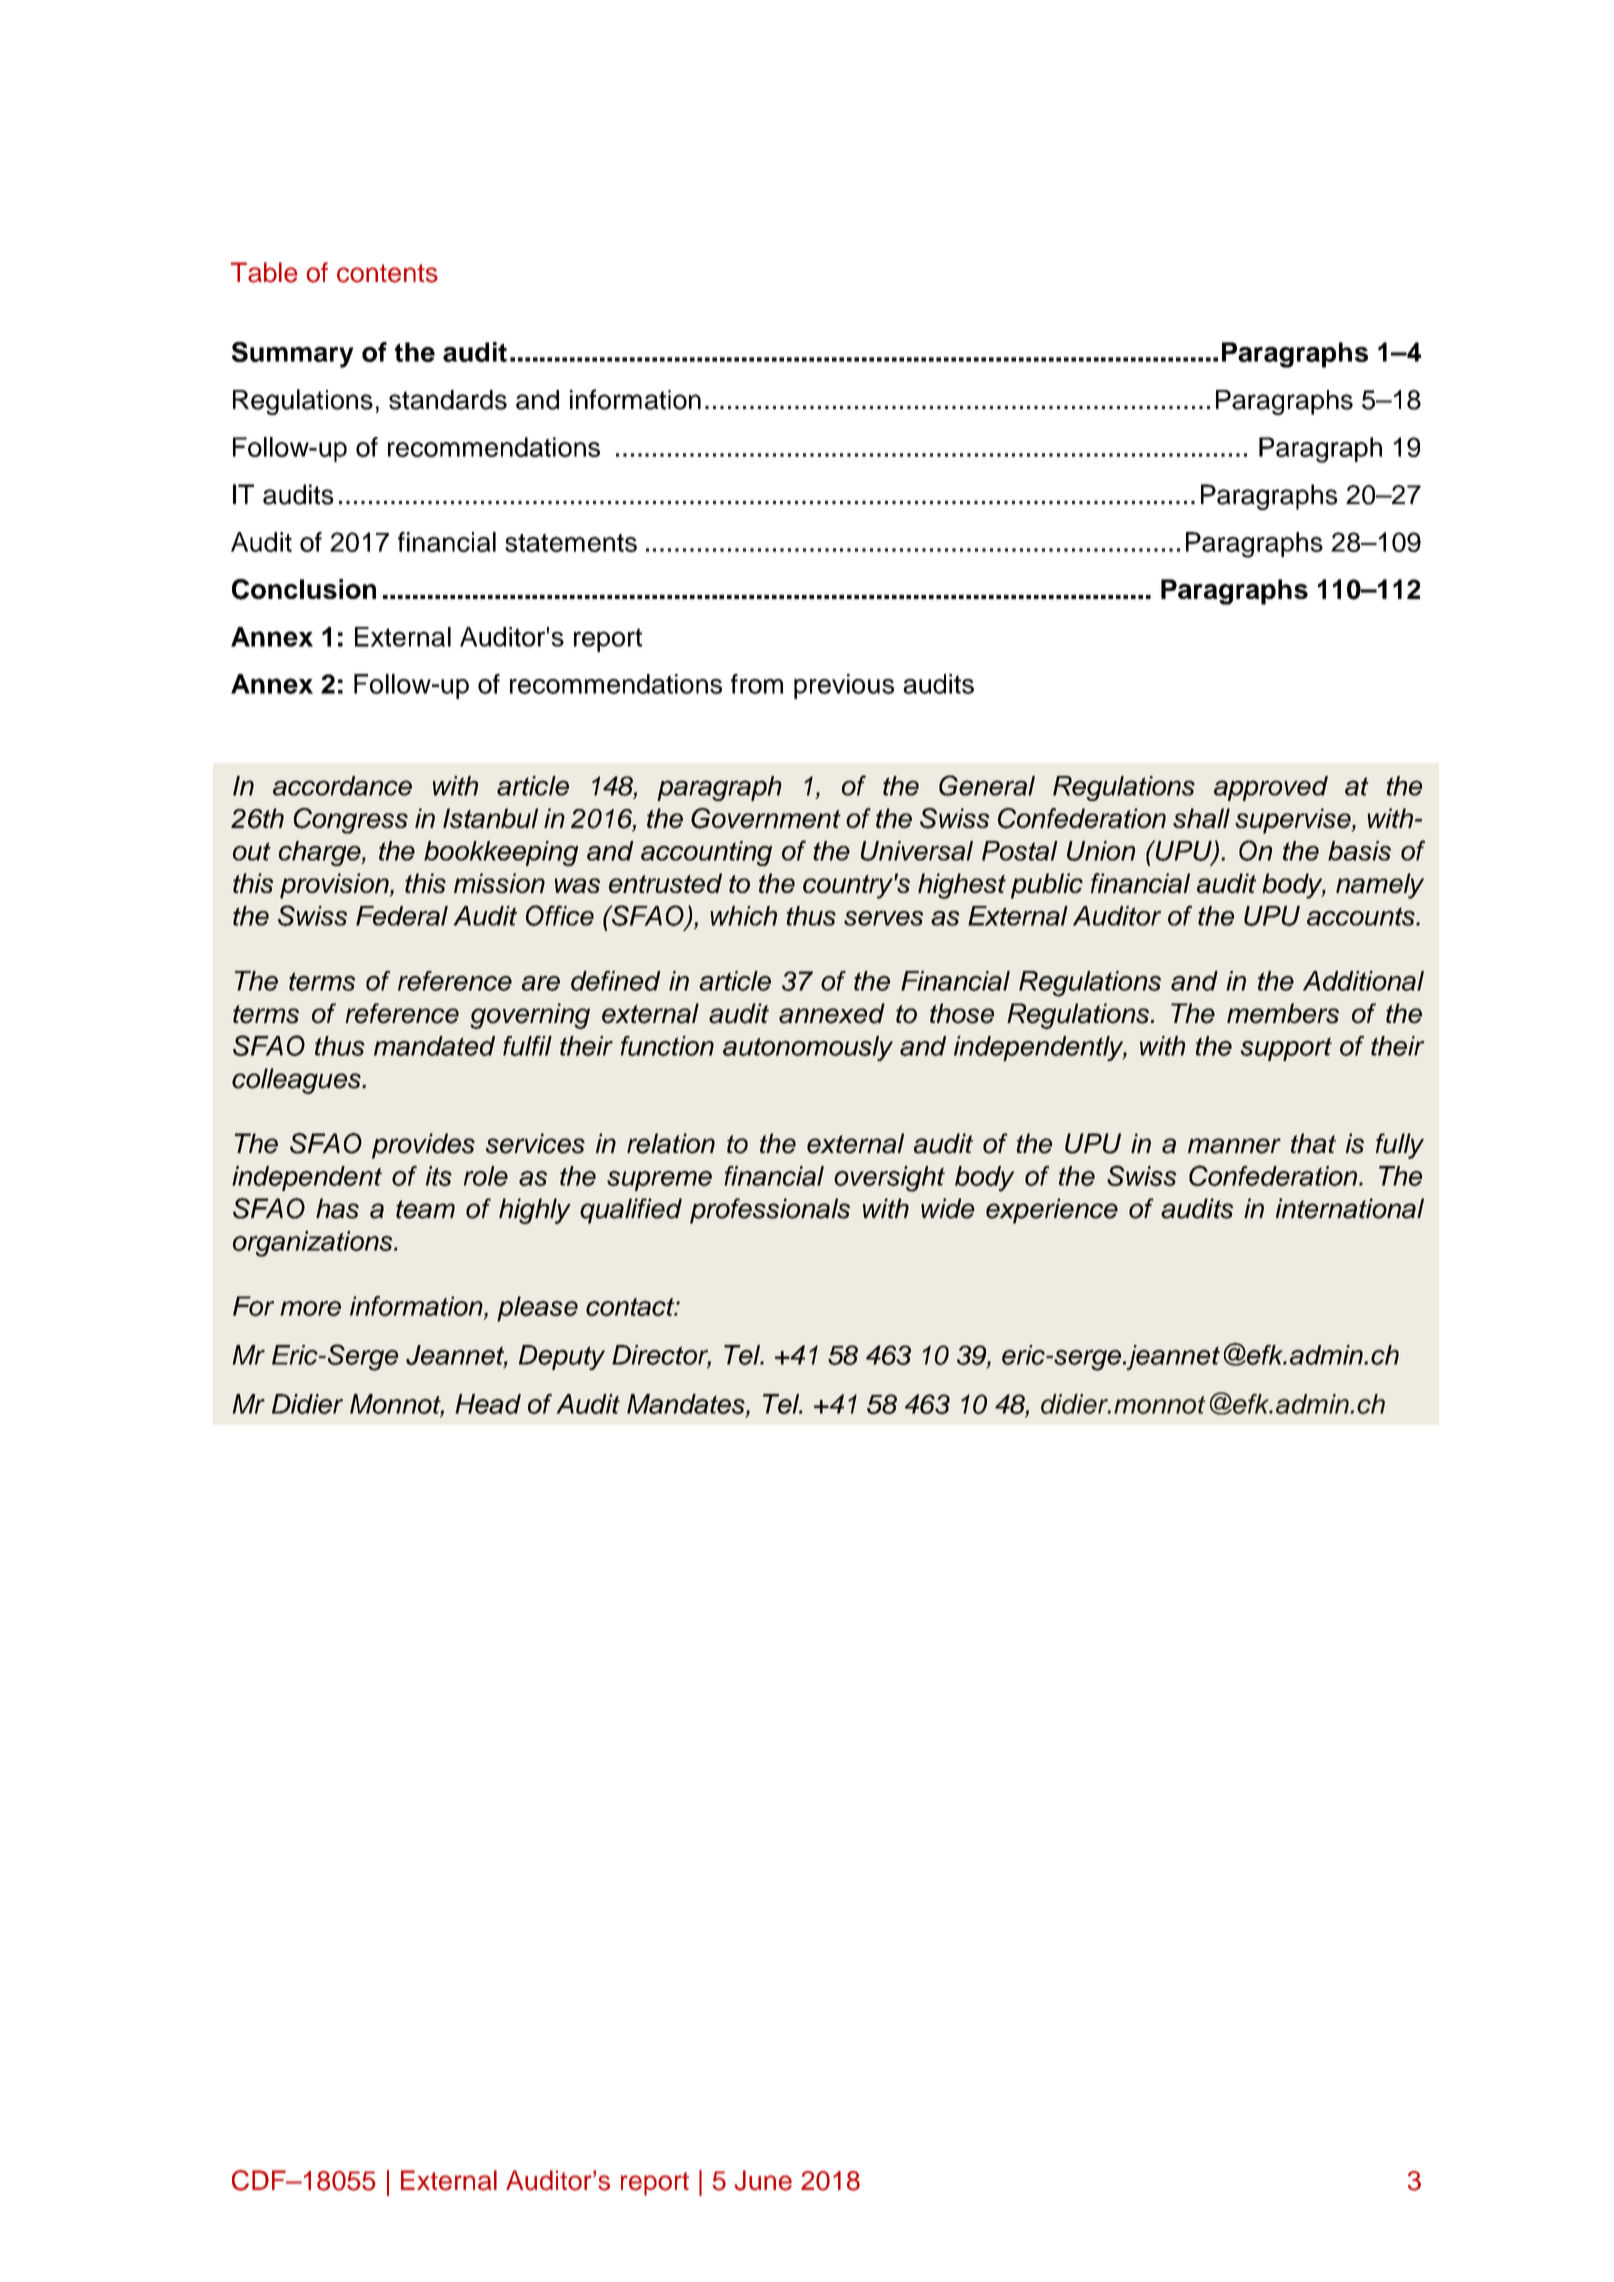  Describe the element at coordinates (1271, 788) in the page. I see `approved` at that location.
